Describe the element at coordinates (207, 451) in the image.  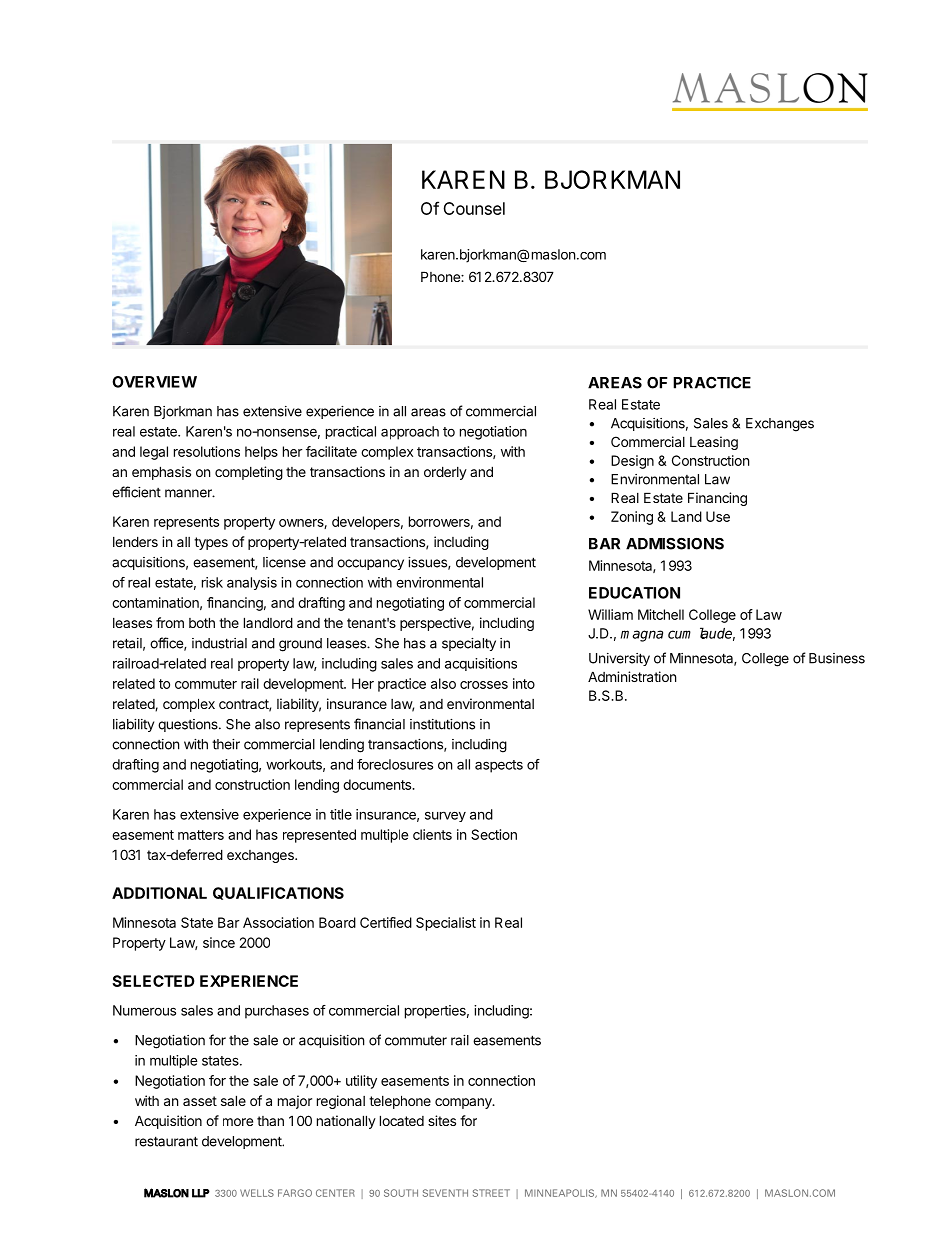
I see `resolutions` at that location.
